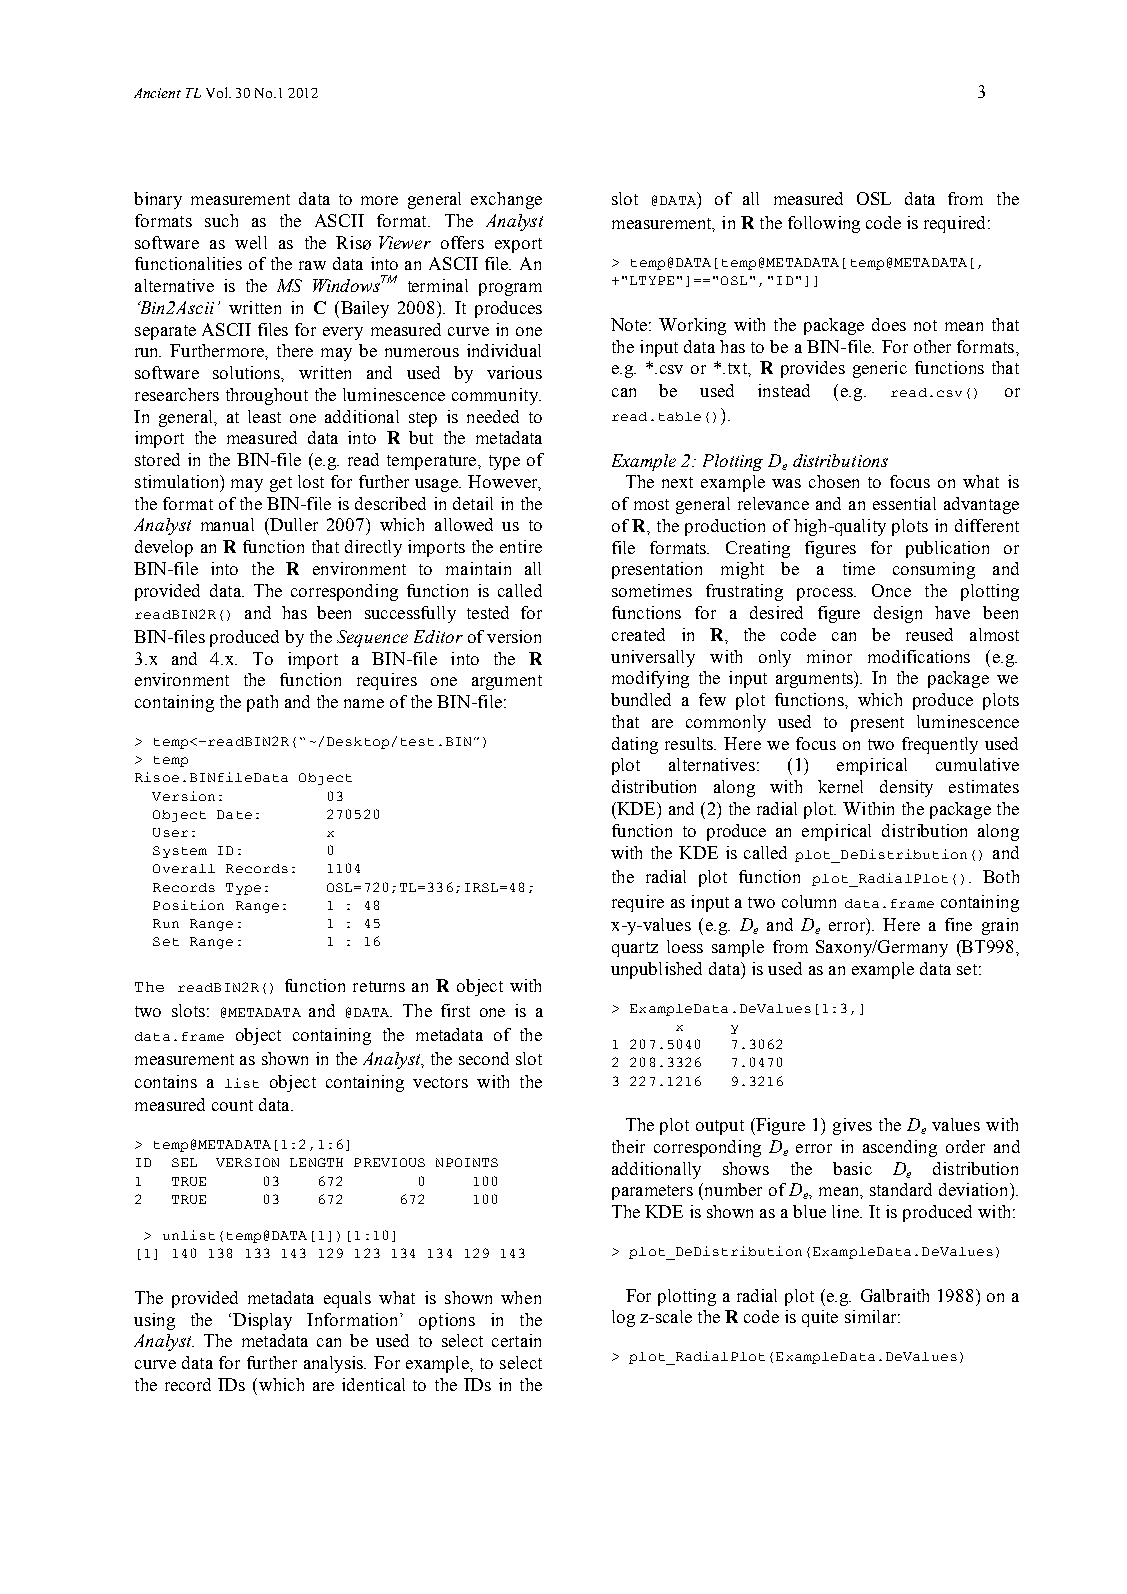  What do you see at coordinates (506, 200) in the screenshot?
I see `exchange` at bounding box center [506, 200].
